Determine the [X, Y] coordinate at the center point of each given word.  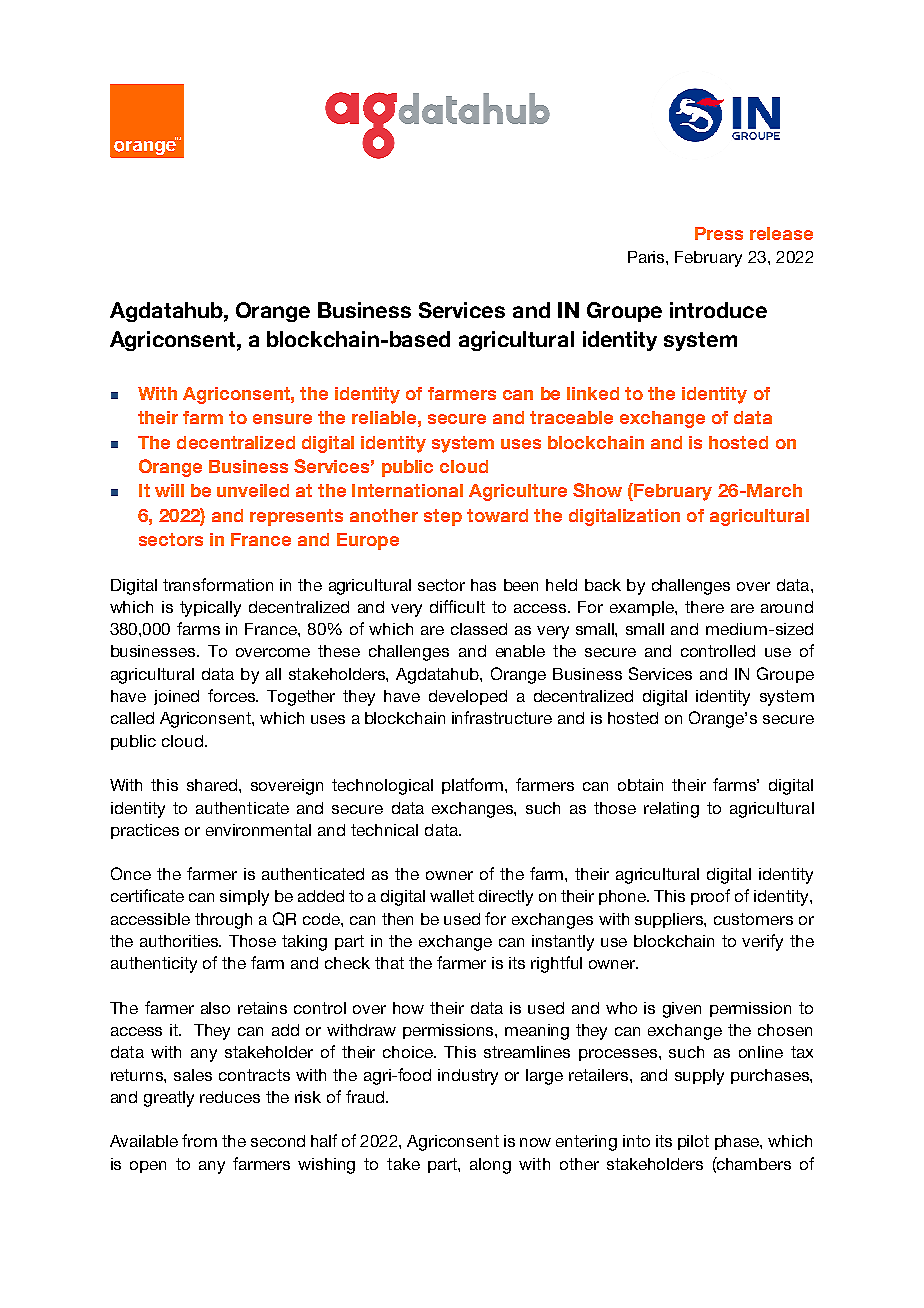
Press [719, 233]
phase [738, 1142]
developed [468, 697]
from [199, 1140]
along [490, 1166]
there [704, 607]
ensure [282, 419]
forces [233, 695]
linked [593, 393]
